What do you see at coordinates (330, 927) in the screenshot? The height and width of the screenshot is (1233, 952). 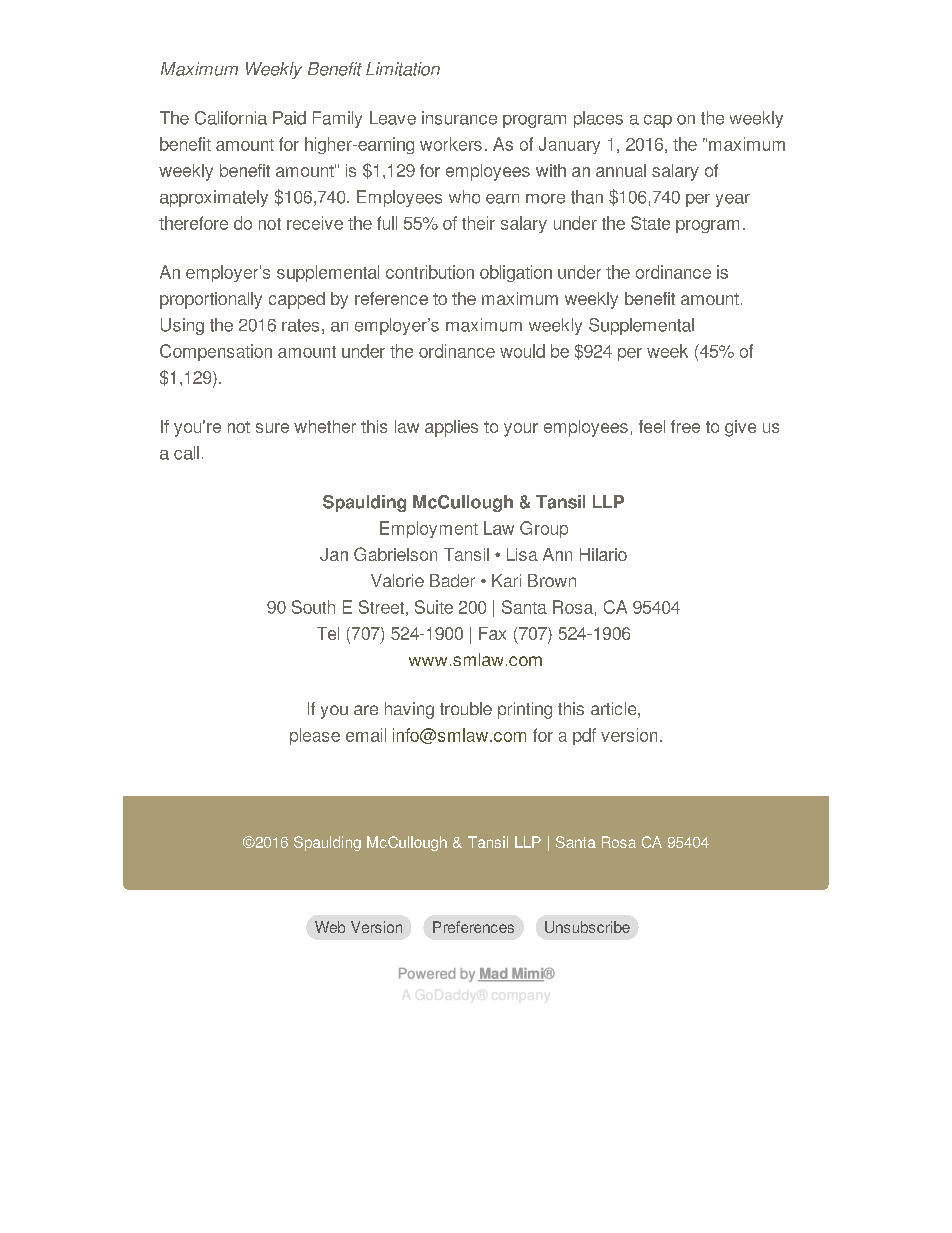 I see `Web` at bounding box center [330, 927].
